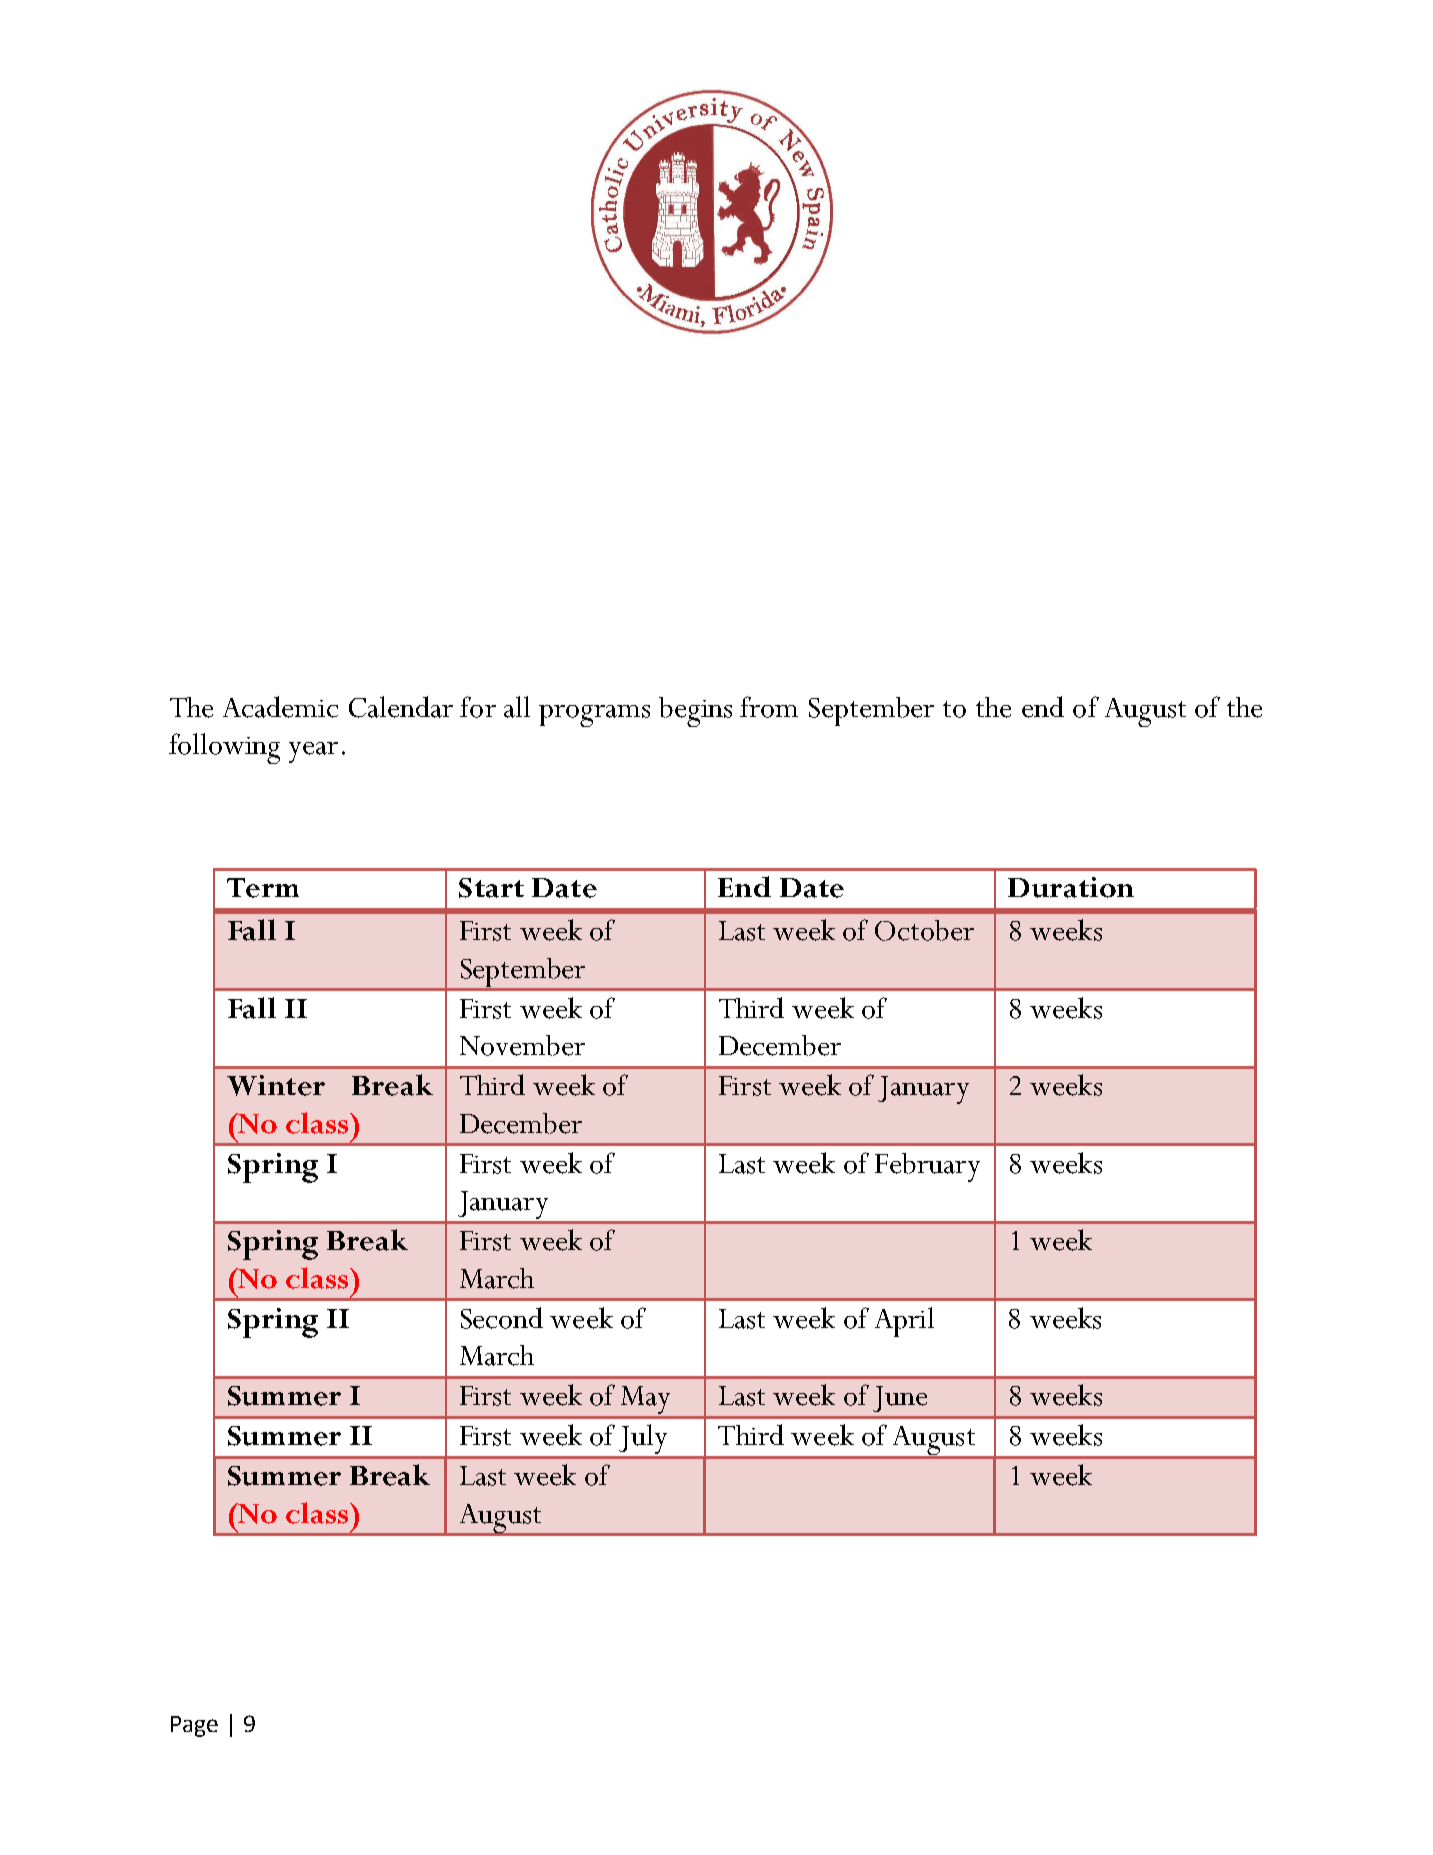 This screenshot has width=1433, height=1855. Describe the element at coordinates (594, 716) in the screenshot. I see `programs` at that location.
